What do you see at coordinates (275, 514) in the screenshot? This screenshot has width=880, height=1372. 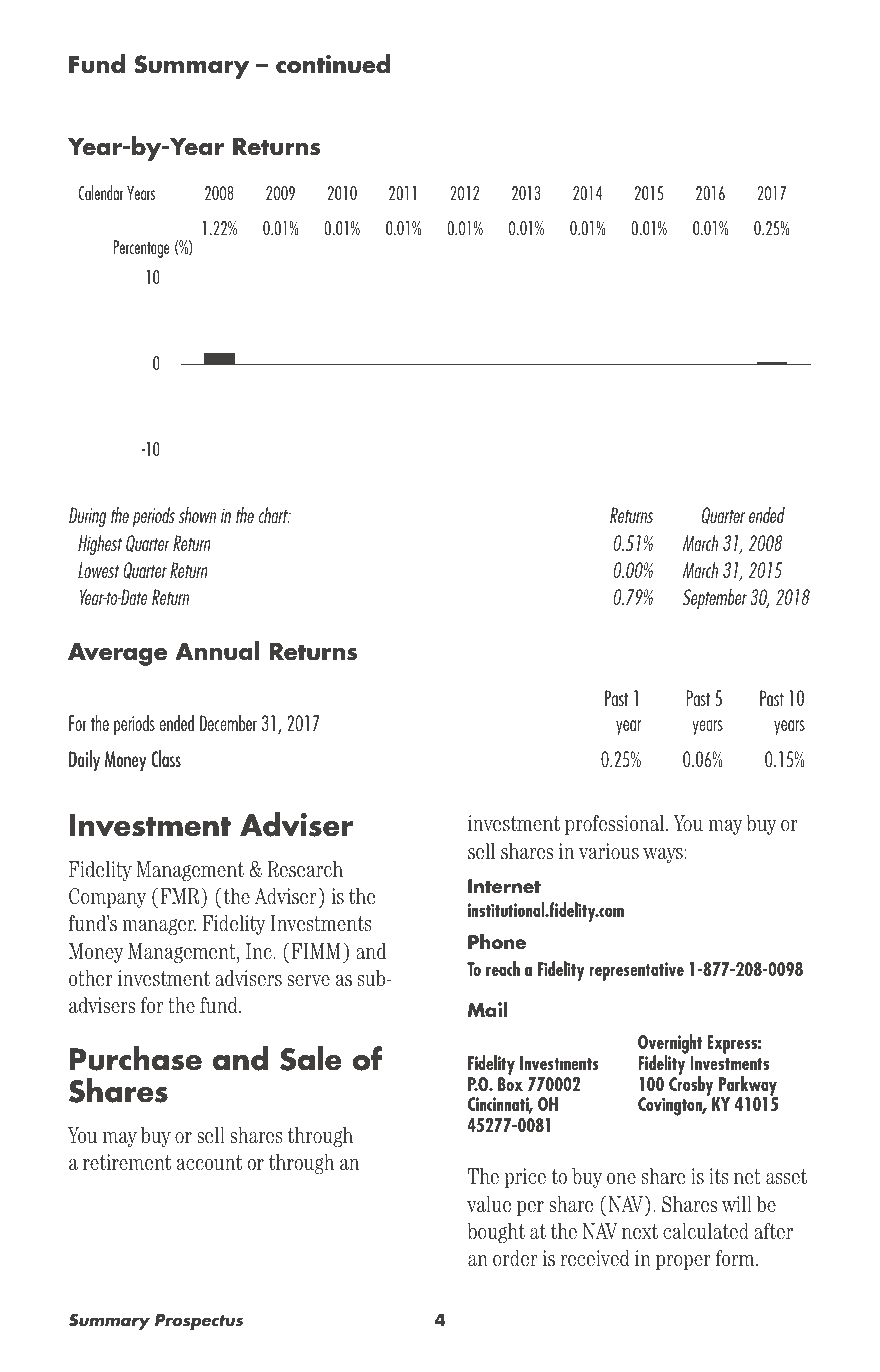 I see `chart` at bounding box center [275, 514].
